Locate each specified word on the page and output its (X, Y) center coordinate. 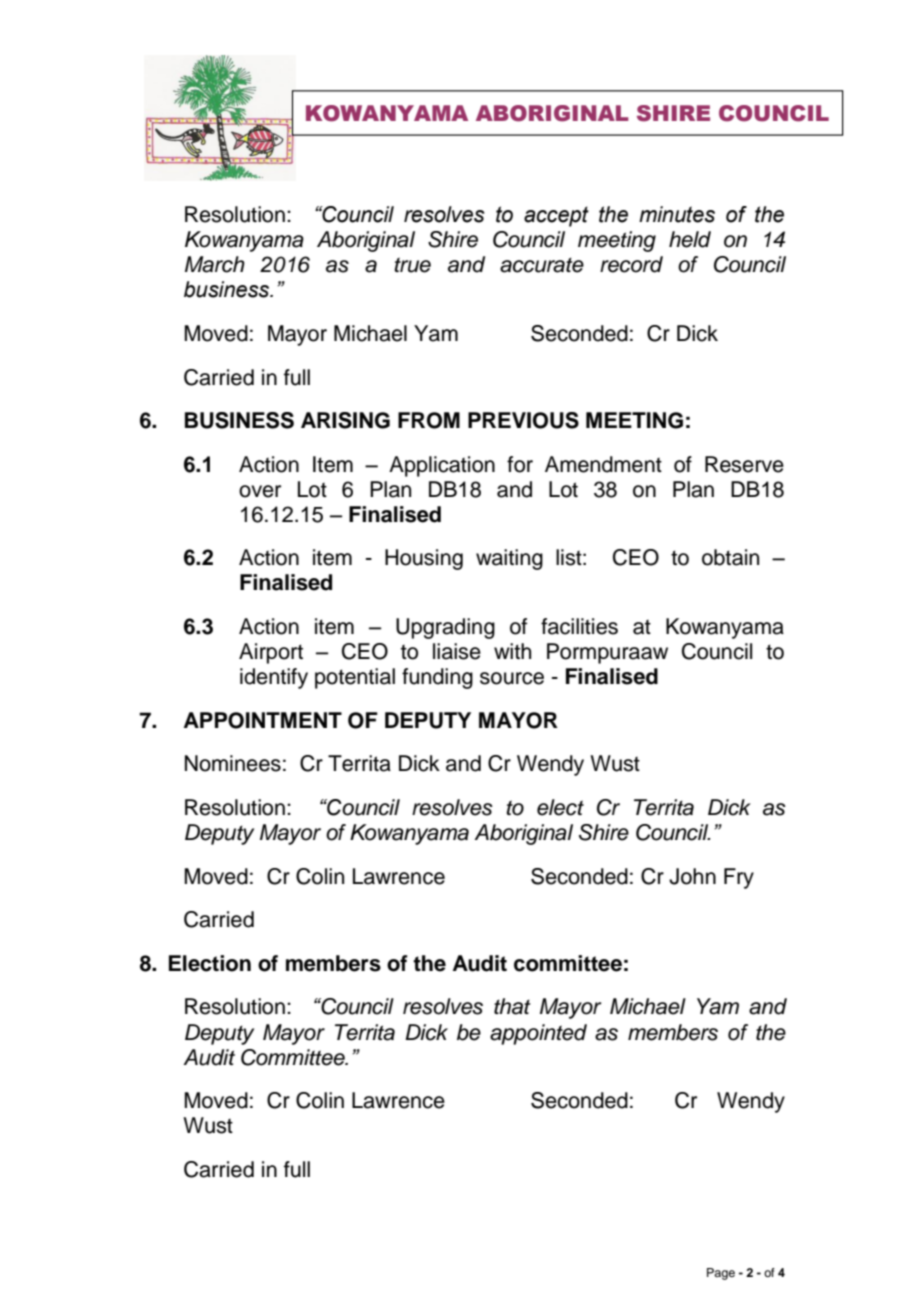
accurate (542, 265)
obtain (730, 557)
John (692, 876)
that (512, 1006)
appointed (538, 1034)
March (215, 264)
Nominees (233, 763)
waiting (509, 559)
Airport (271, 653)
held (690, 239)
